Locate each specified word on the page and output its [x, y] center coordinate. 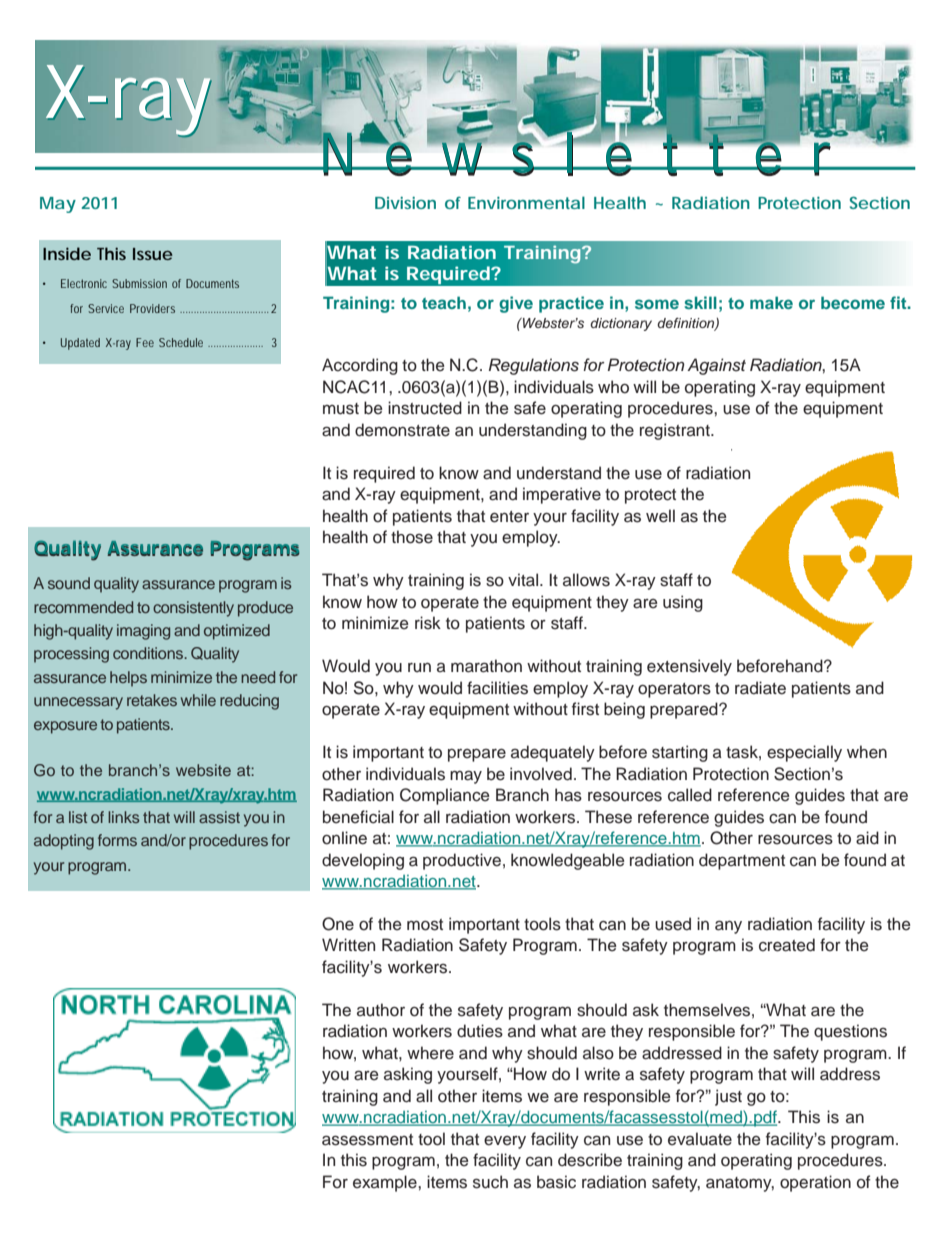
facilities [497, 688]
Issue [153, 254]
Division [405, 203]
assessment [367, 1140]
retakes [152, 700]
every [505, 1142]
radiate [760, 688]
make [771, 302]
